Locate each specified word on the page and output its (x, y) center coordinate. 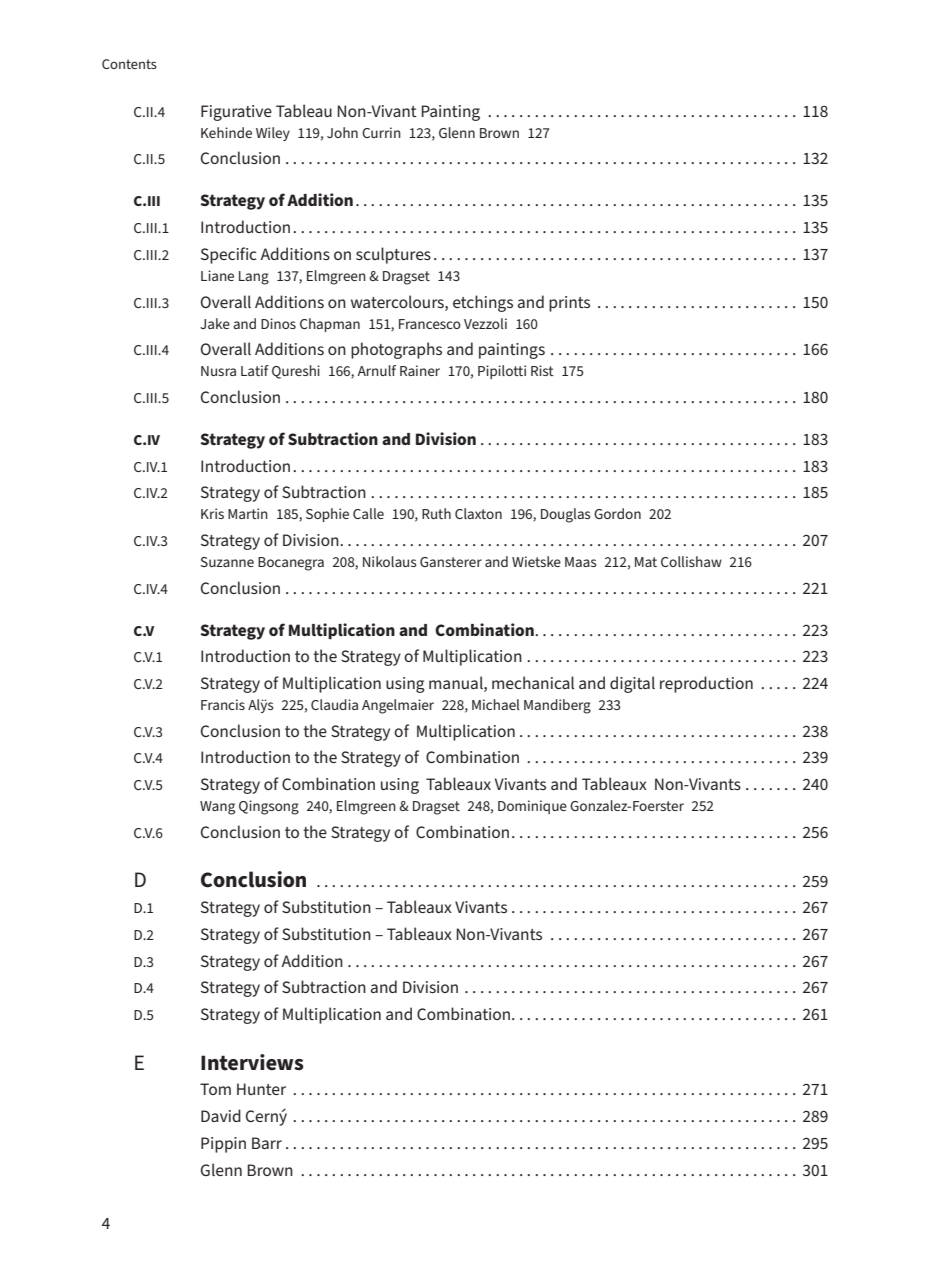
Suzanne (227, 562)
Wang (217, 808)
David (221, 1115)
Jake (215, 323)
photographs (396, 350)
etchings (483, 303)
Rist (542, 370)
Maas (581, 562)
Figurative (236, 113)
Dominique (532, 807)
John (342, 132)
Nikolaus (390, 561)
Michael (496, 704)
